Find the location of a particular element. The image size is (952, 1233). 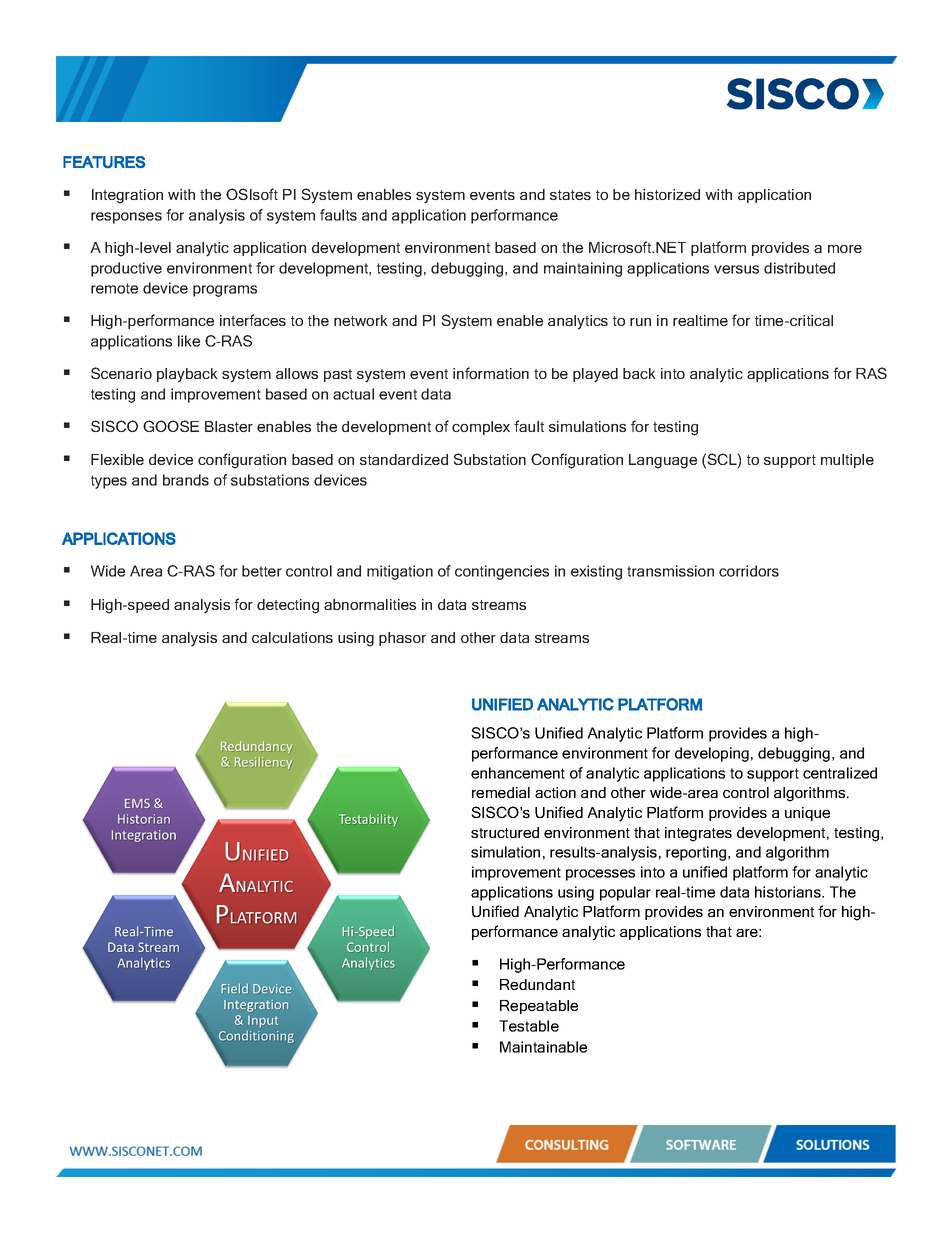

Testable is located at coordinates (529, 1026).
